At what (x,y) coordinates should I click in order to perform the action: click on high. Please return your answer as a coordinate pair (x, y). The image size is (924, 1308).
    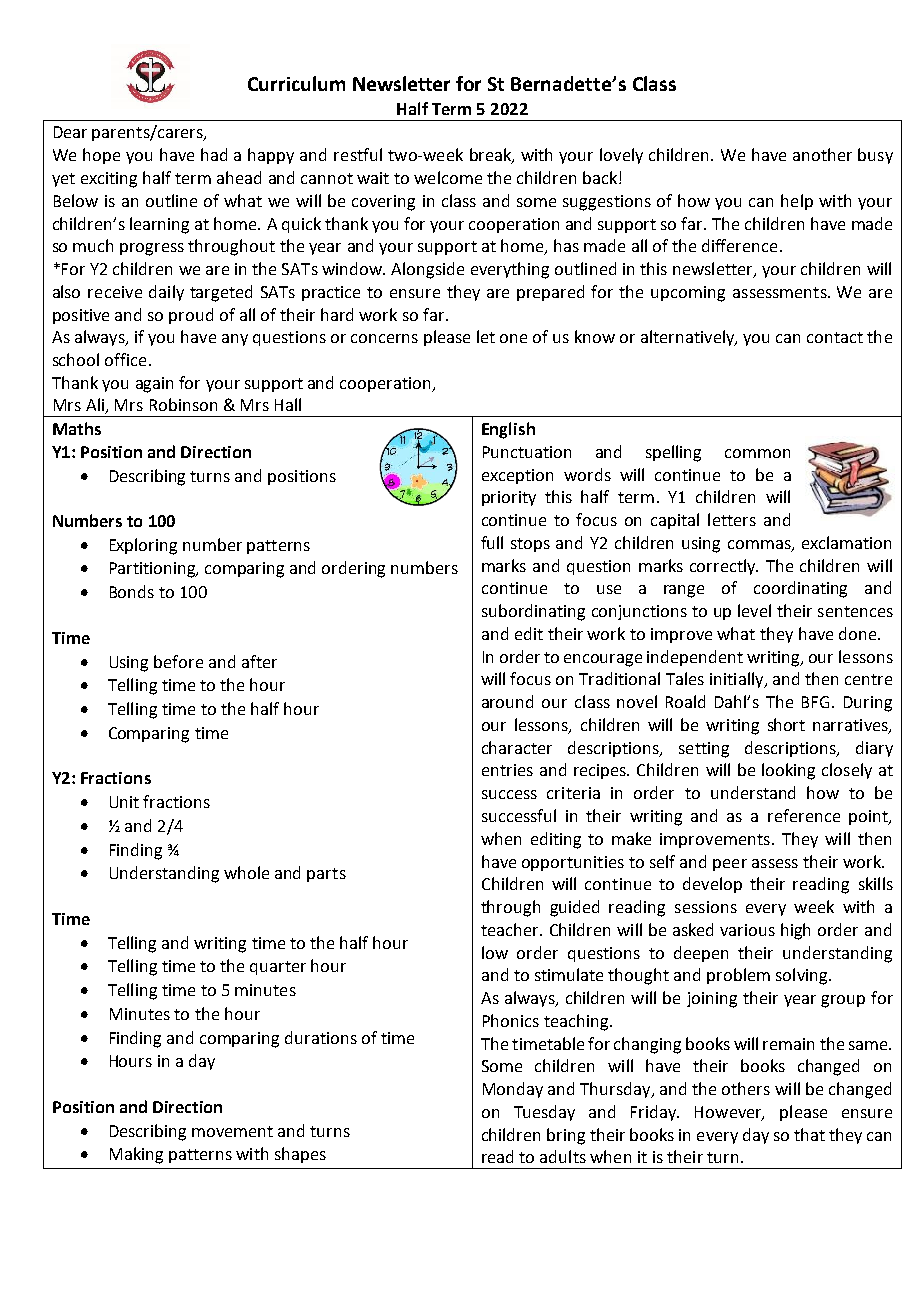
    Looking at the image, I should click on (795, 931).
